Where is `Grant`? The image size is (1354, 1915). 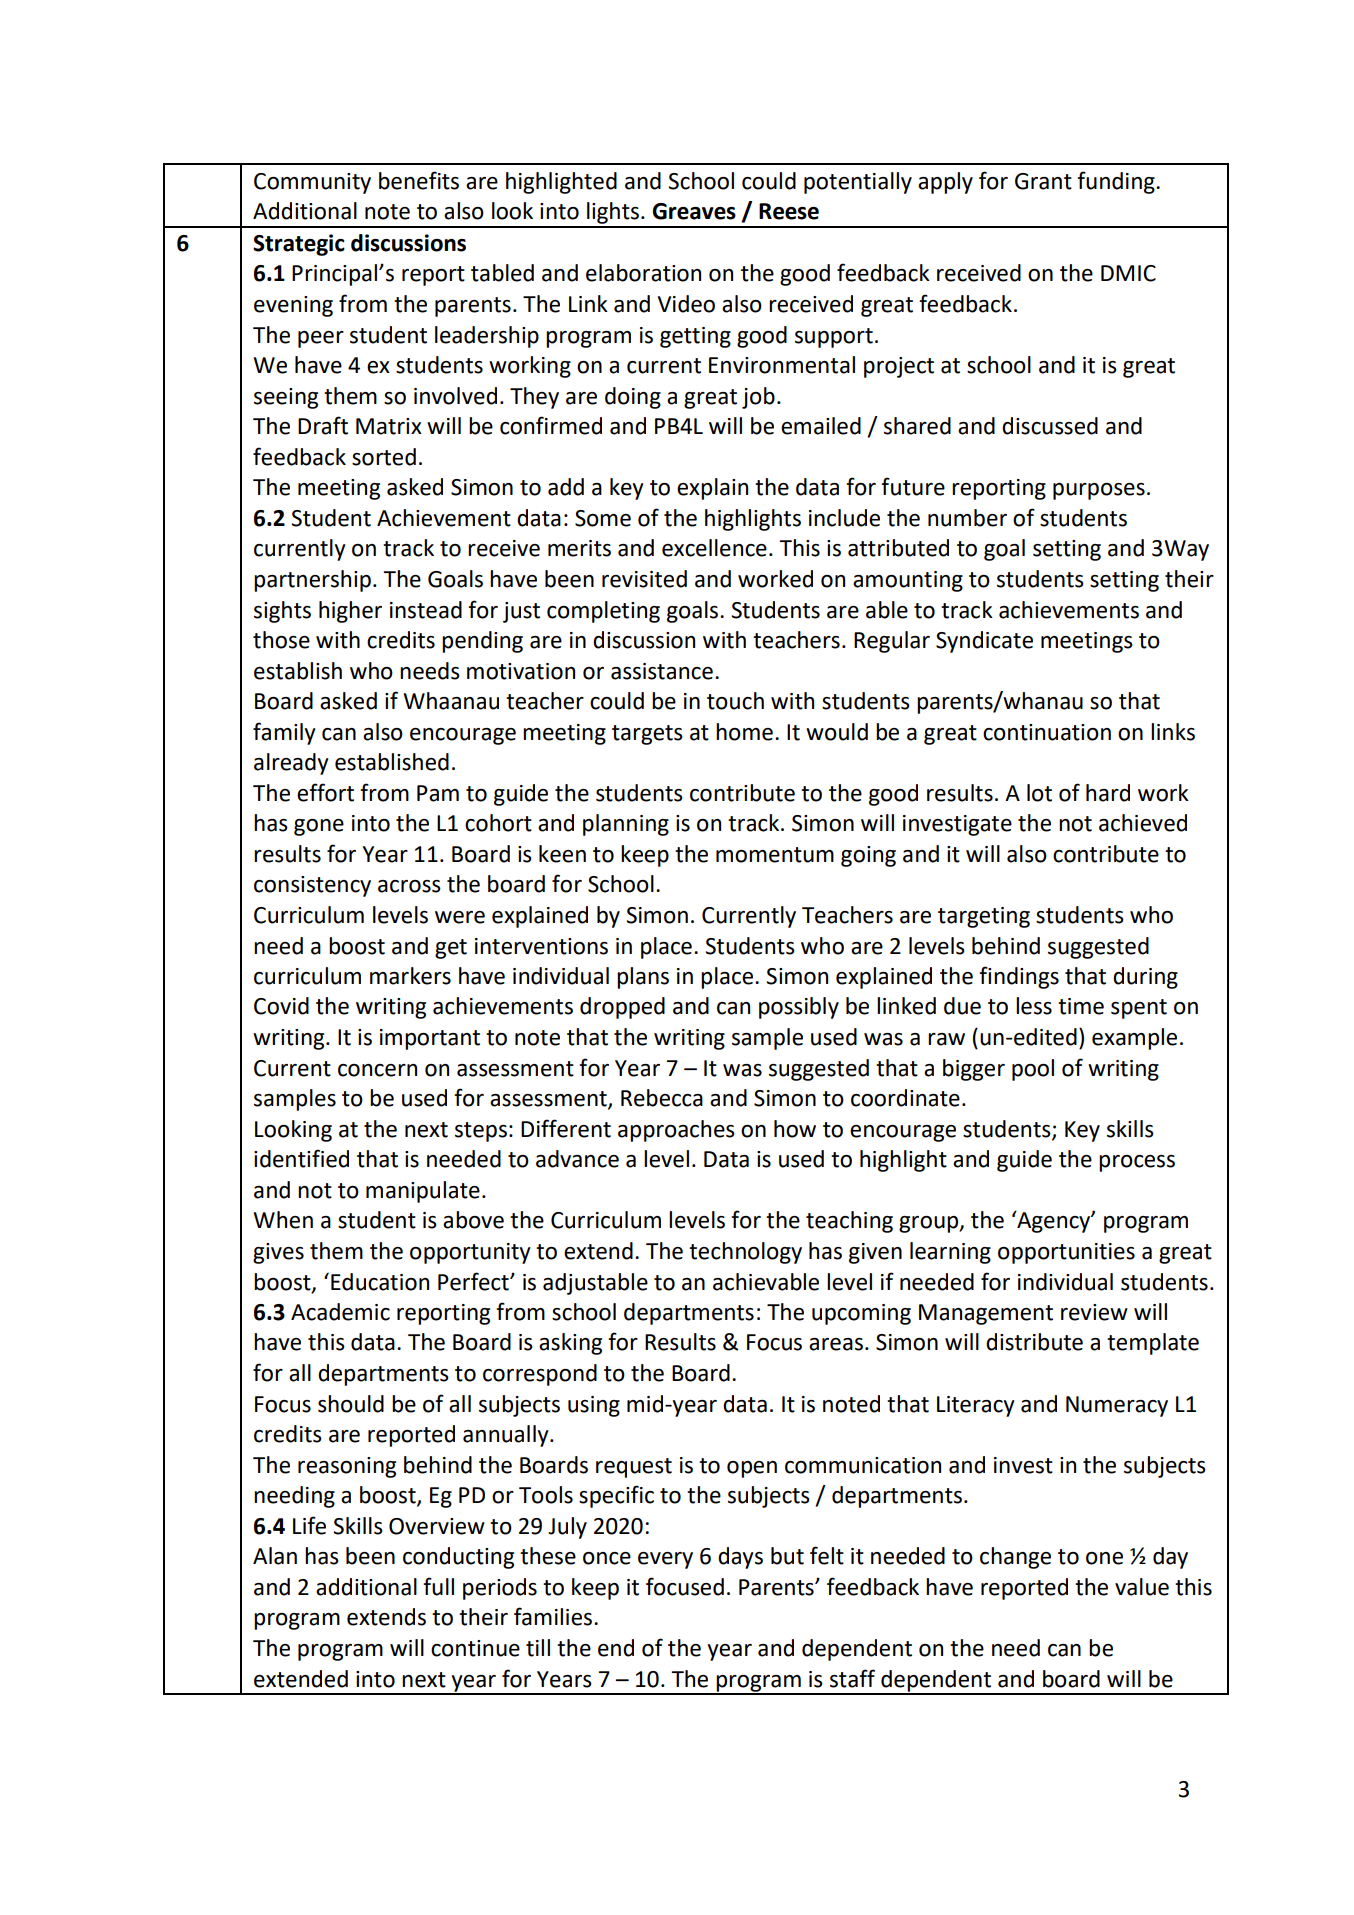
Grant is located at coordinates (1043, 181).
